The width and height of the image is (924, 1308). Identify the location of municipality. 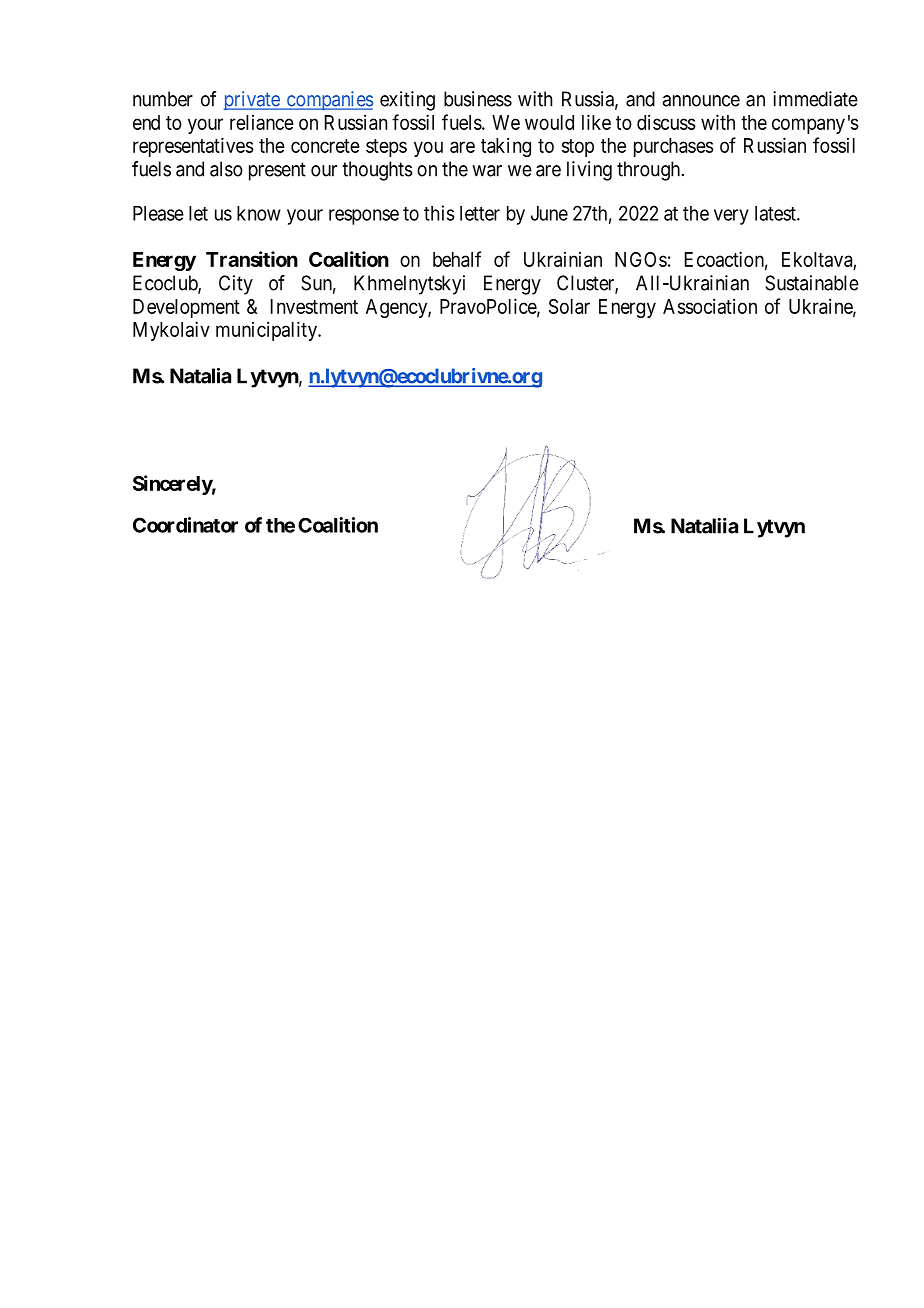
(267, 331).
